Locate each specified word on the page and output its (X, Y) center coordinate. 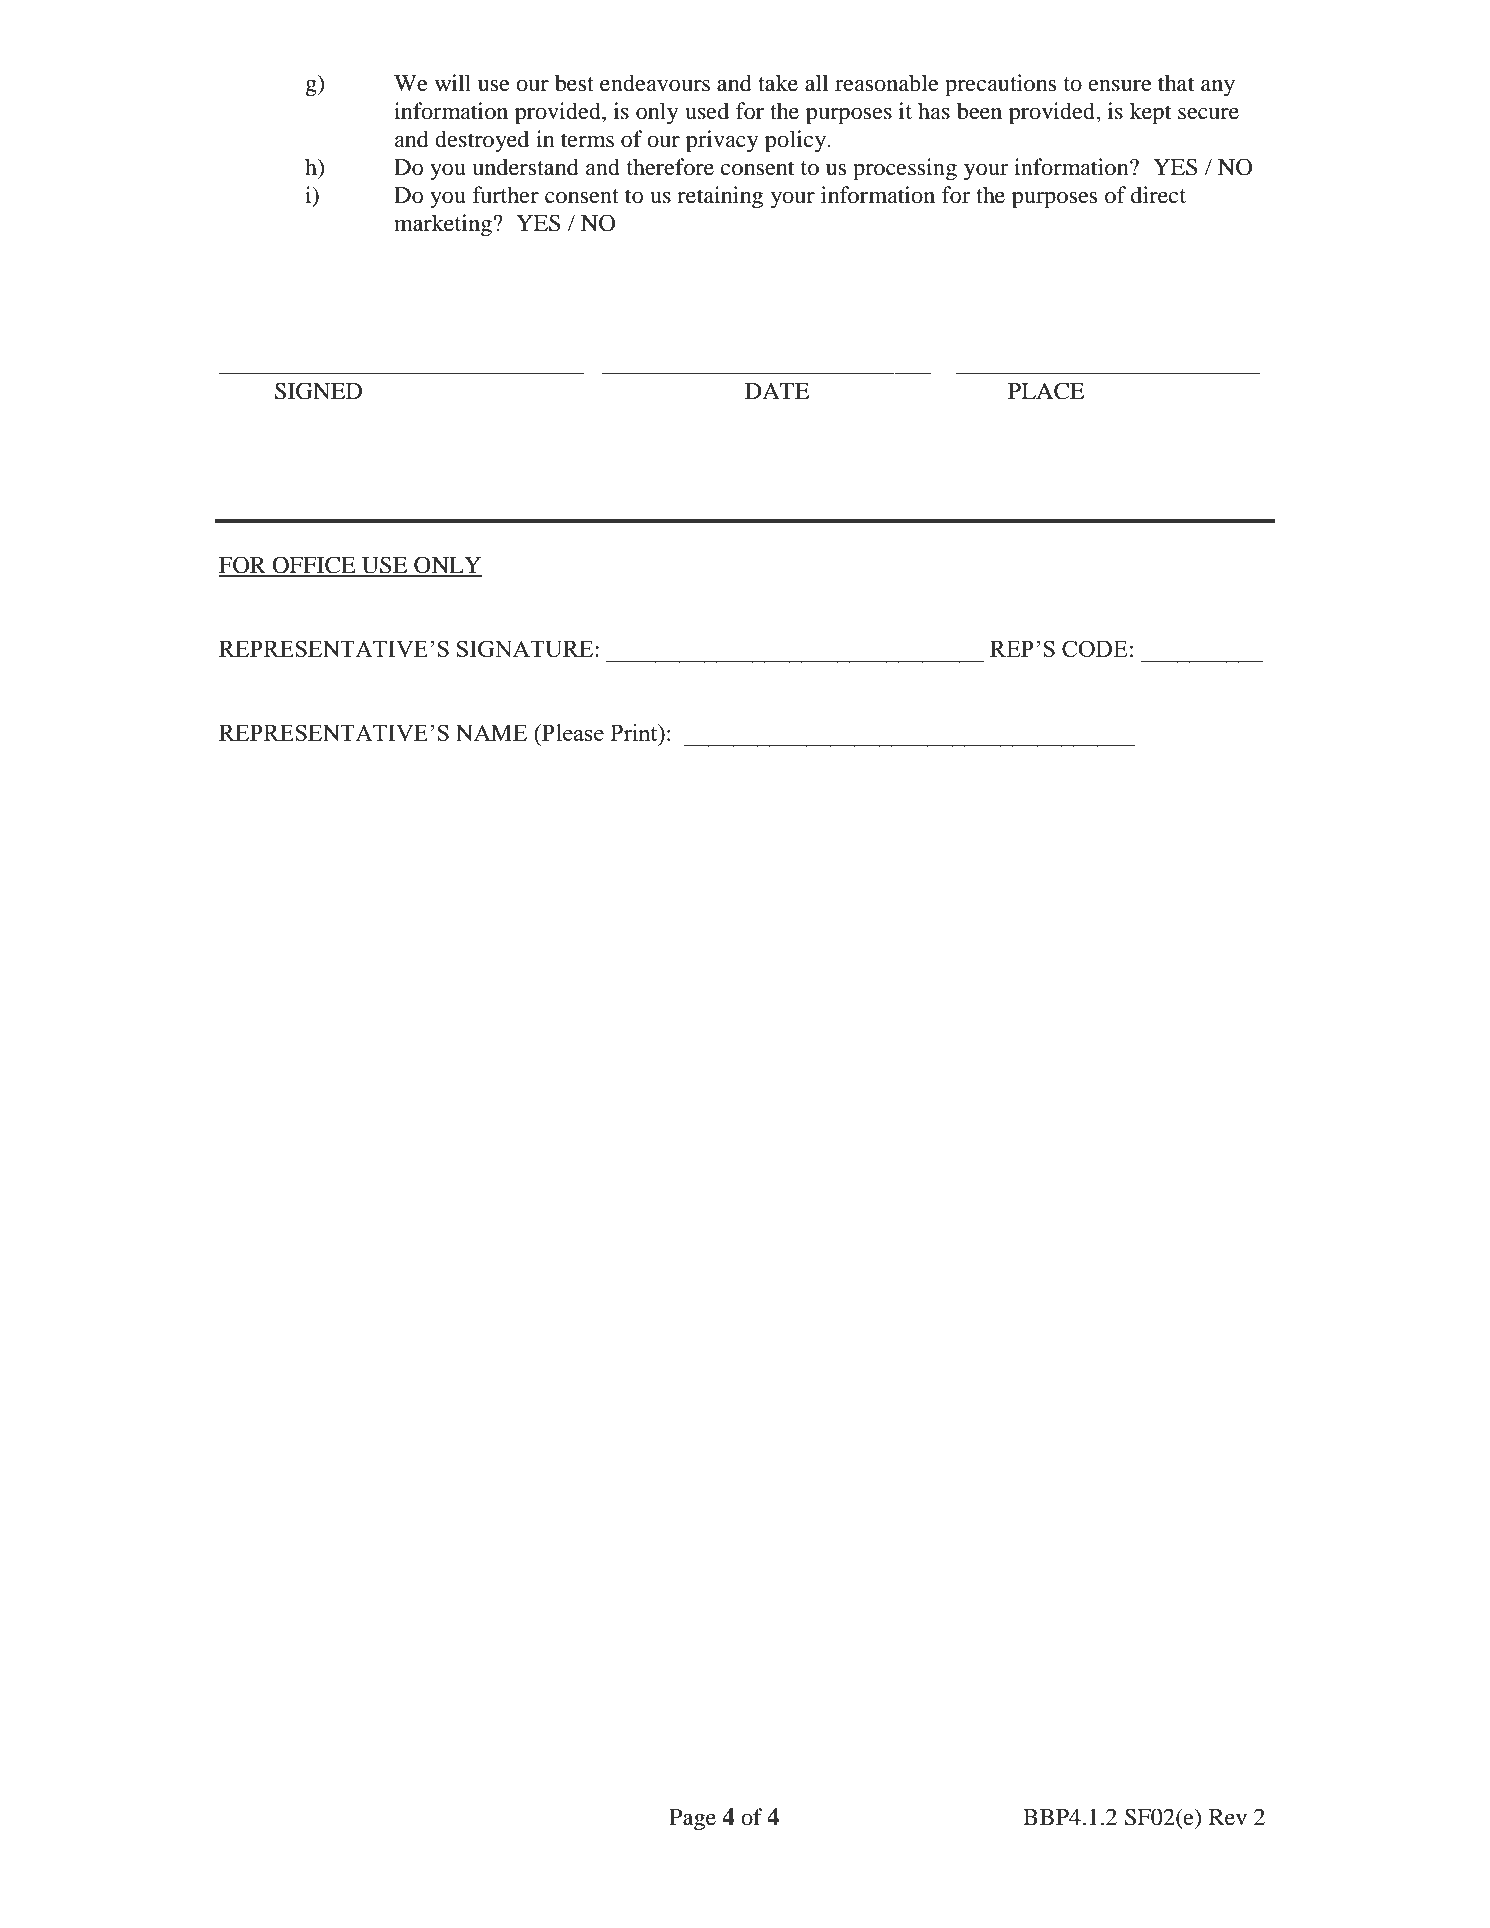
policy (796, 141)
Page (692, 1820)
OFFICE (314, 566)
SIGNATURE (526, 648)
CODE (1094, 648)
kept (1151, 113)
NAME (491, 732)
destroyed (482, 141)
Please (572, 732)
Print (635, 732)
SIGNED (318, 391)
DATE (777, 391)
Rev (1228, 1817)
